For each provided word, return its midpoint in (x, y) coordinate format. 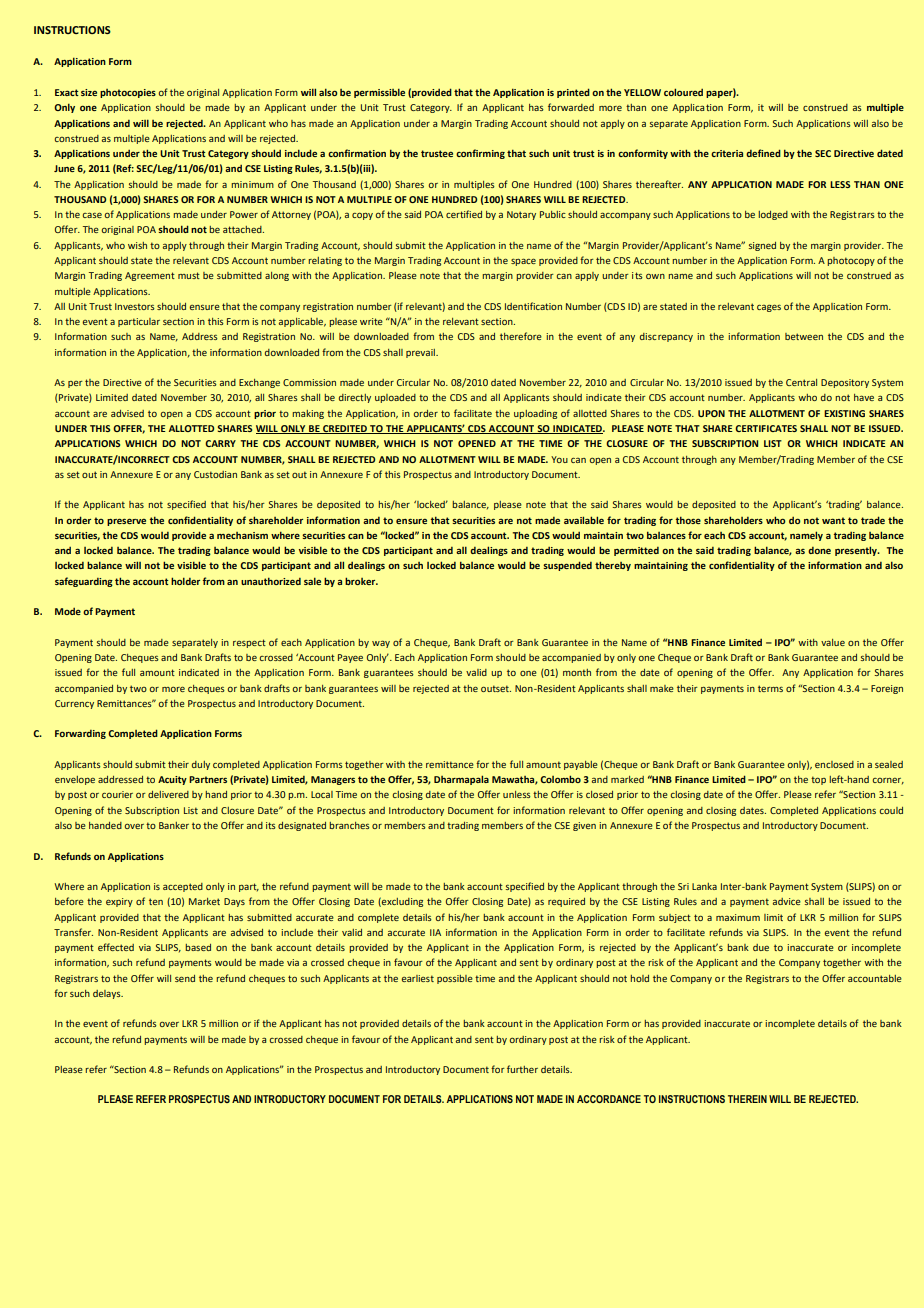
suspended (567, 566)
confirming (480, 154)
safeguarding (84, 582)
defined (763, 153)
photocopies (128, 93)
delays (108, 994)
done (819, 550)
